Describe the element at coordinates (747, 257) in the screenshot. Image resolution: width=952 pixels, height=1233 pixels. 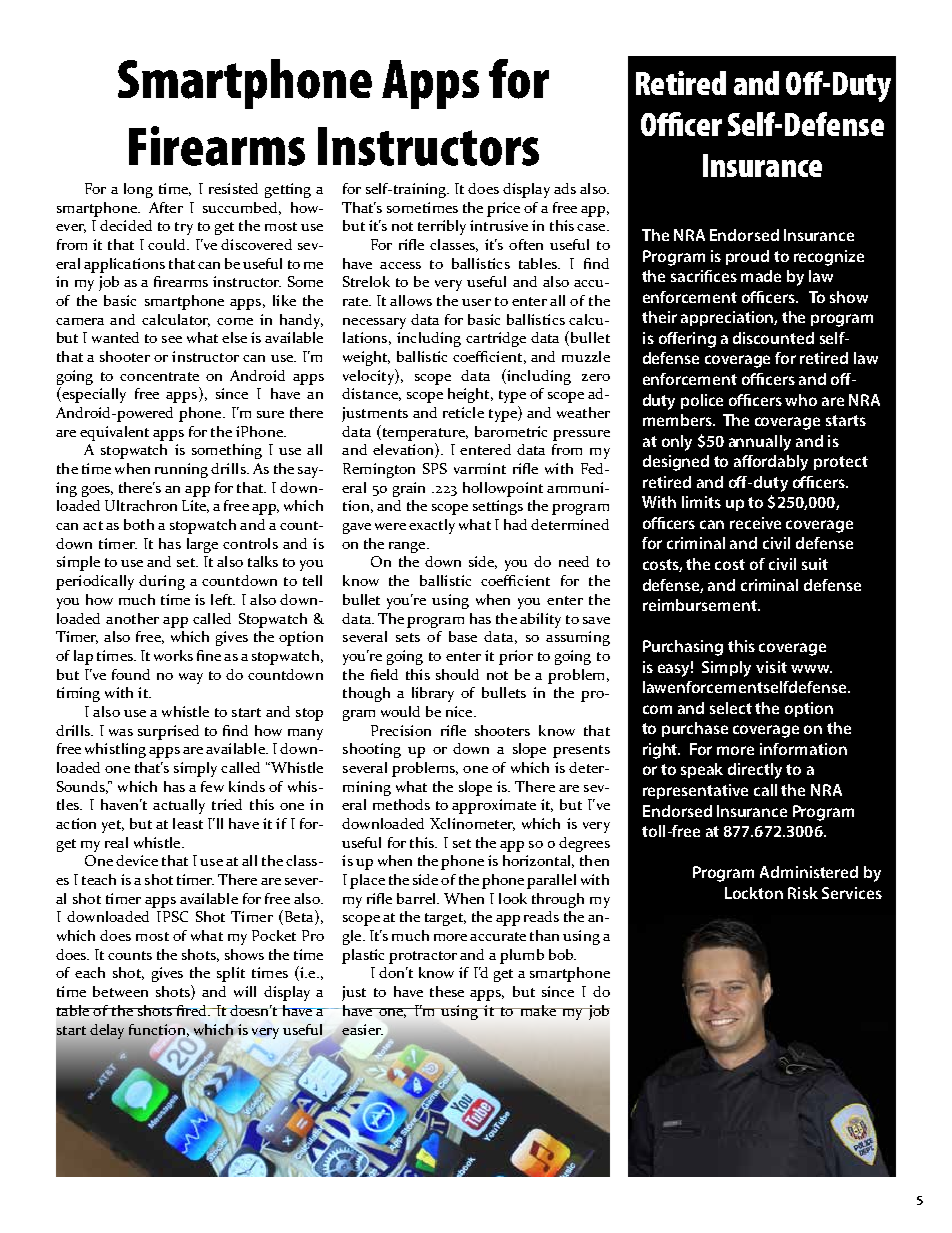
I see `proud` at that location.
